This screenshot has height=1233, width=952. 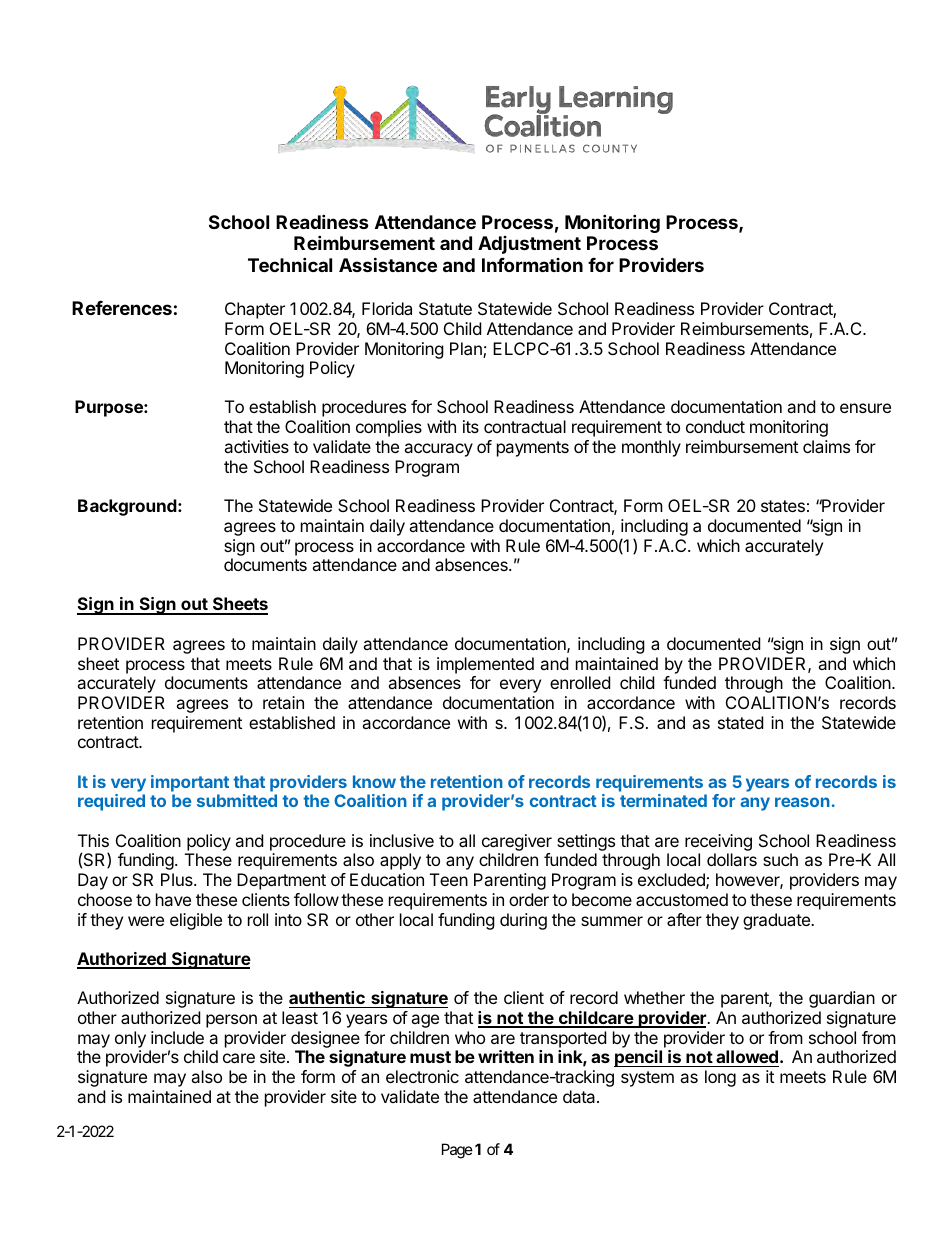 I want to click on References, so click(x=122, y=308).
